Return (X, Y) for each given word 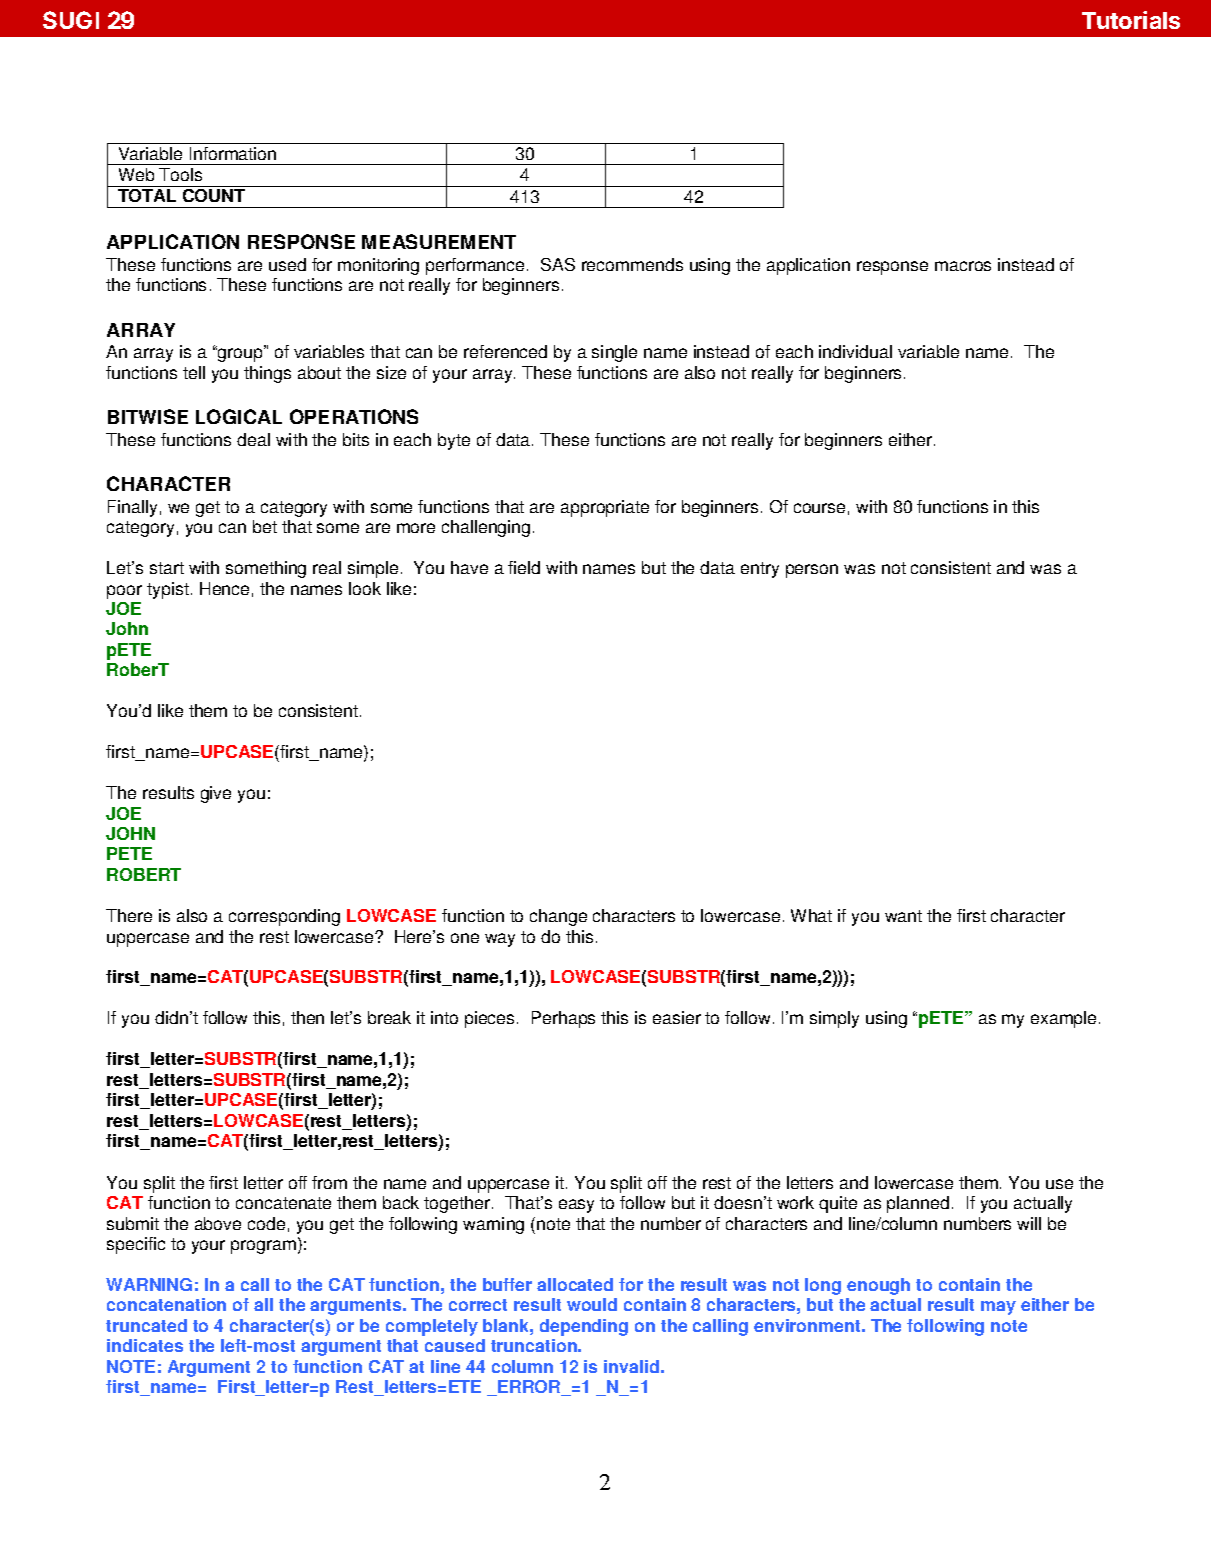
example (1065, 1019)
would (592, 1304)
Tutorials (1131, 20)
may (998, 1308)
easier (677, 1017)
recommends (632, 264)
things (267, 374)
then (307, 1017)
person (812, 571)
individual (855, 351)
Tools (180, 174)
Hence (224, 588)
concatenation (166, 1304)
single (614, 353)
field (524, 567)
